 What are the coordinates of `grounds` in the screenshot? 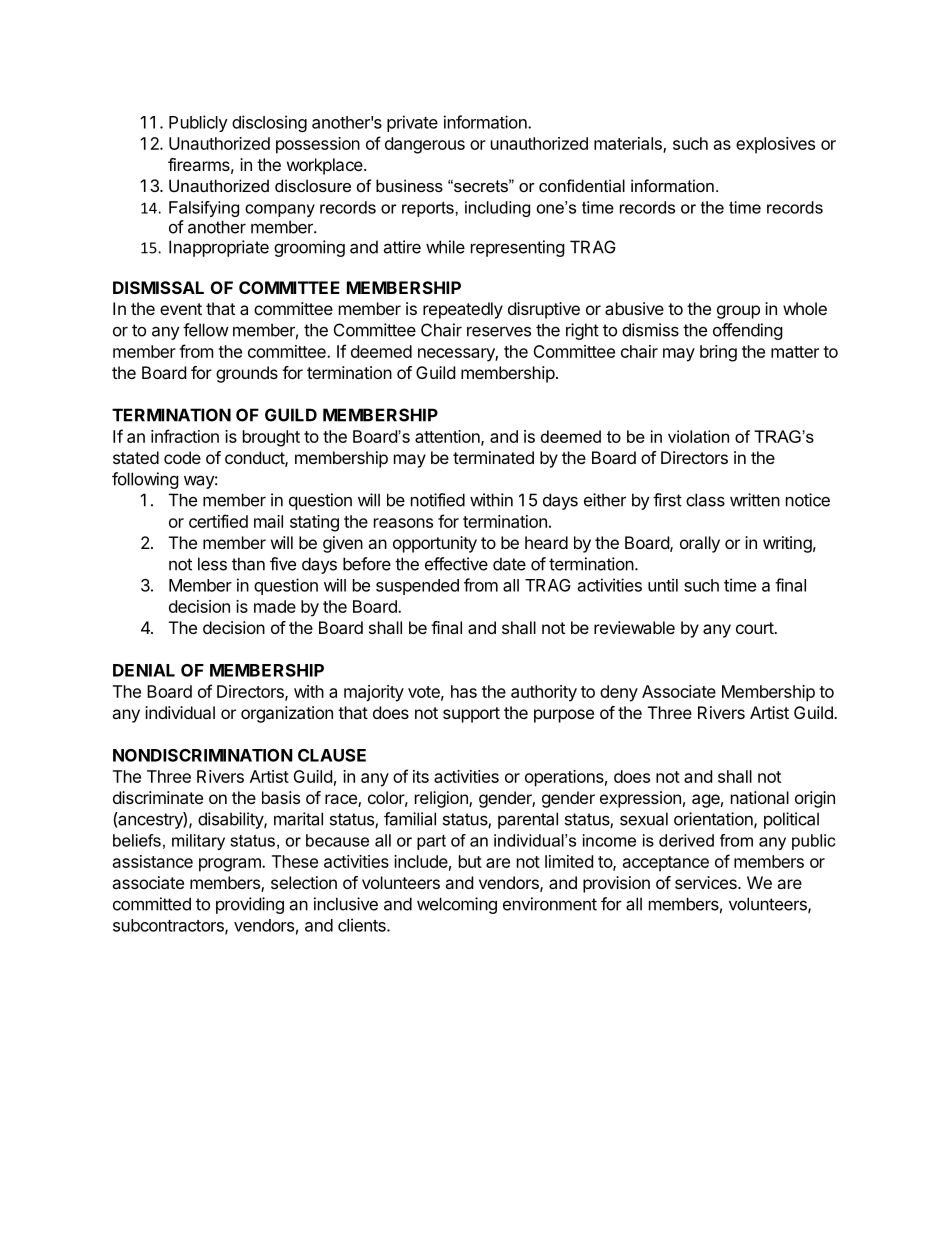 It's located at (247, 374).
